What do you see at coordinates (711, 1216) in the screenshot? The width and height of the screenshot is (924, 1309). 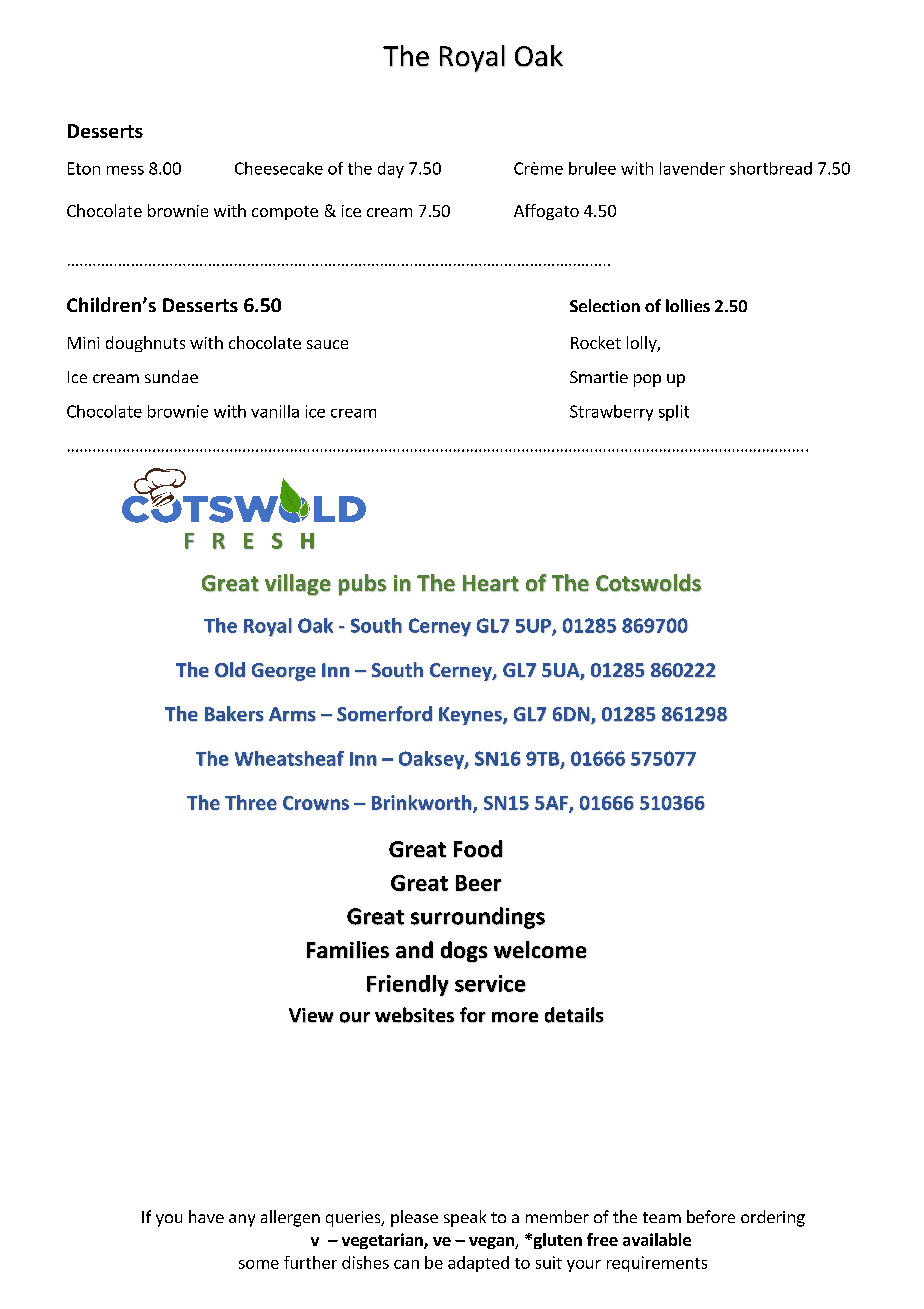 I see `before` at bounding box center [711, 1216].
